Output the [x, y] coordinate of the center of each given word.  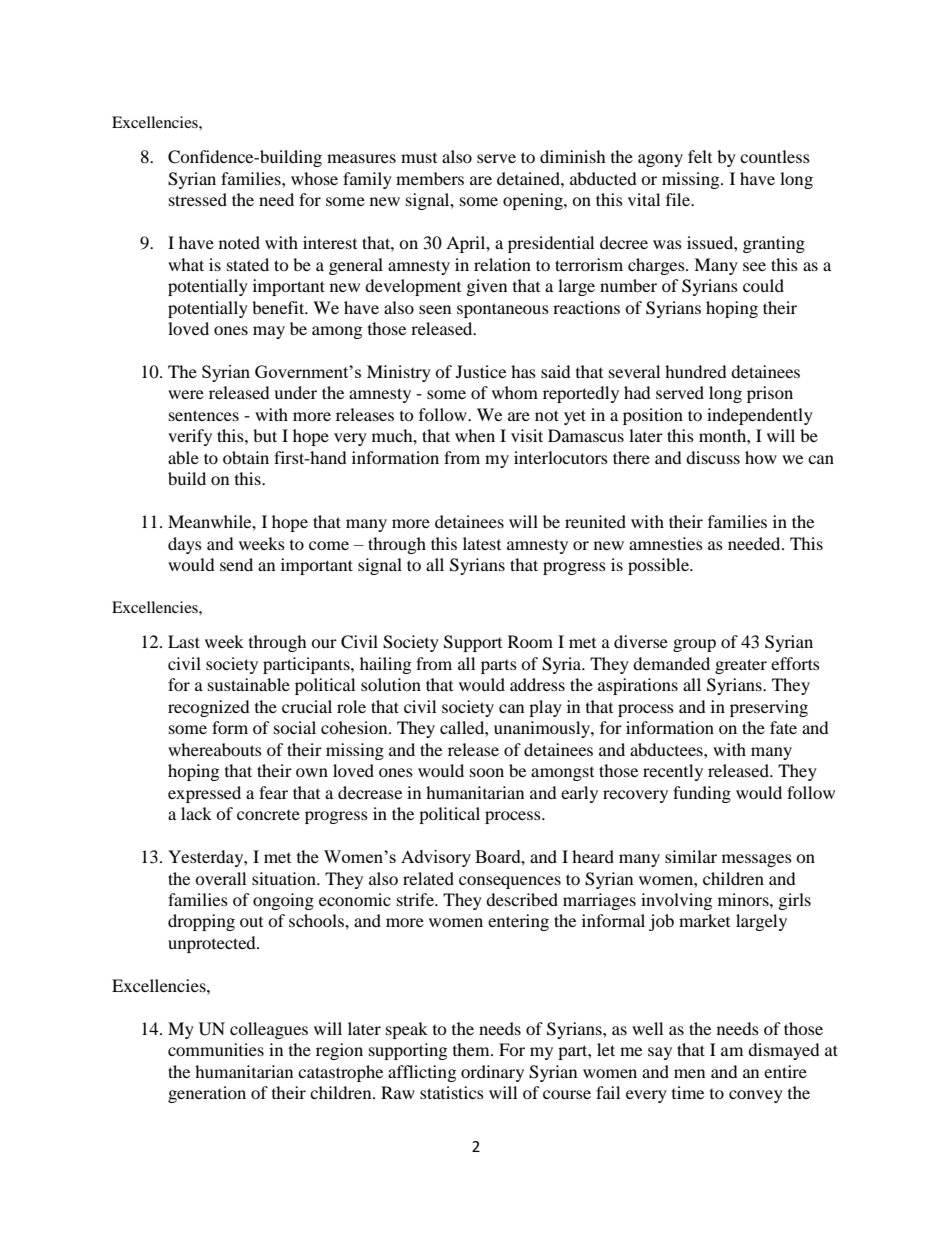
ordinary [492, 1073]
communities [216, 1049]
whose [314, 178]
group [694, 645]
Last [184, 641]
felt [700, 156]
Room [530, 641]
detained [529, 178]
